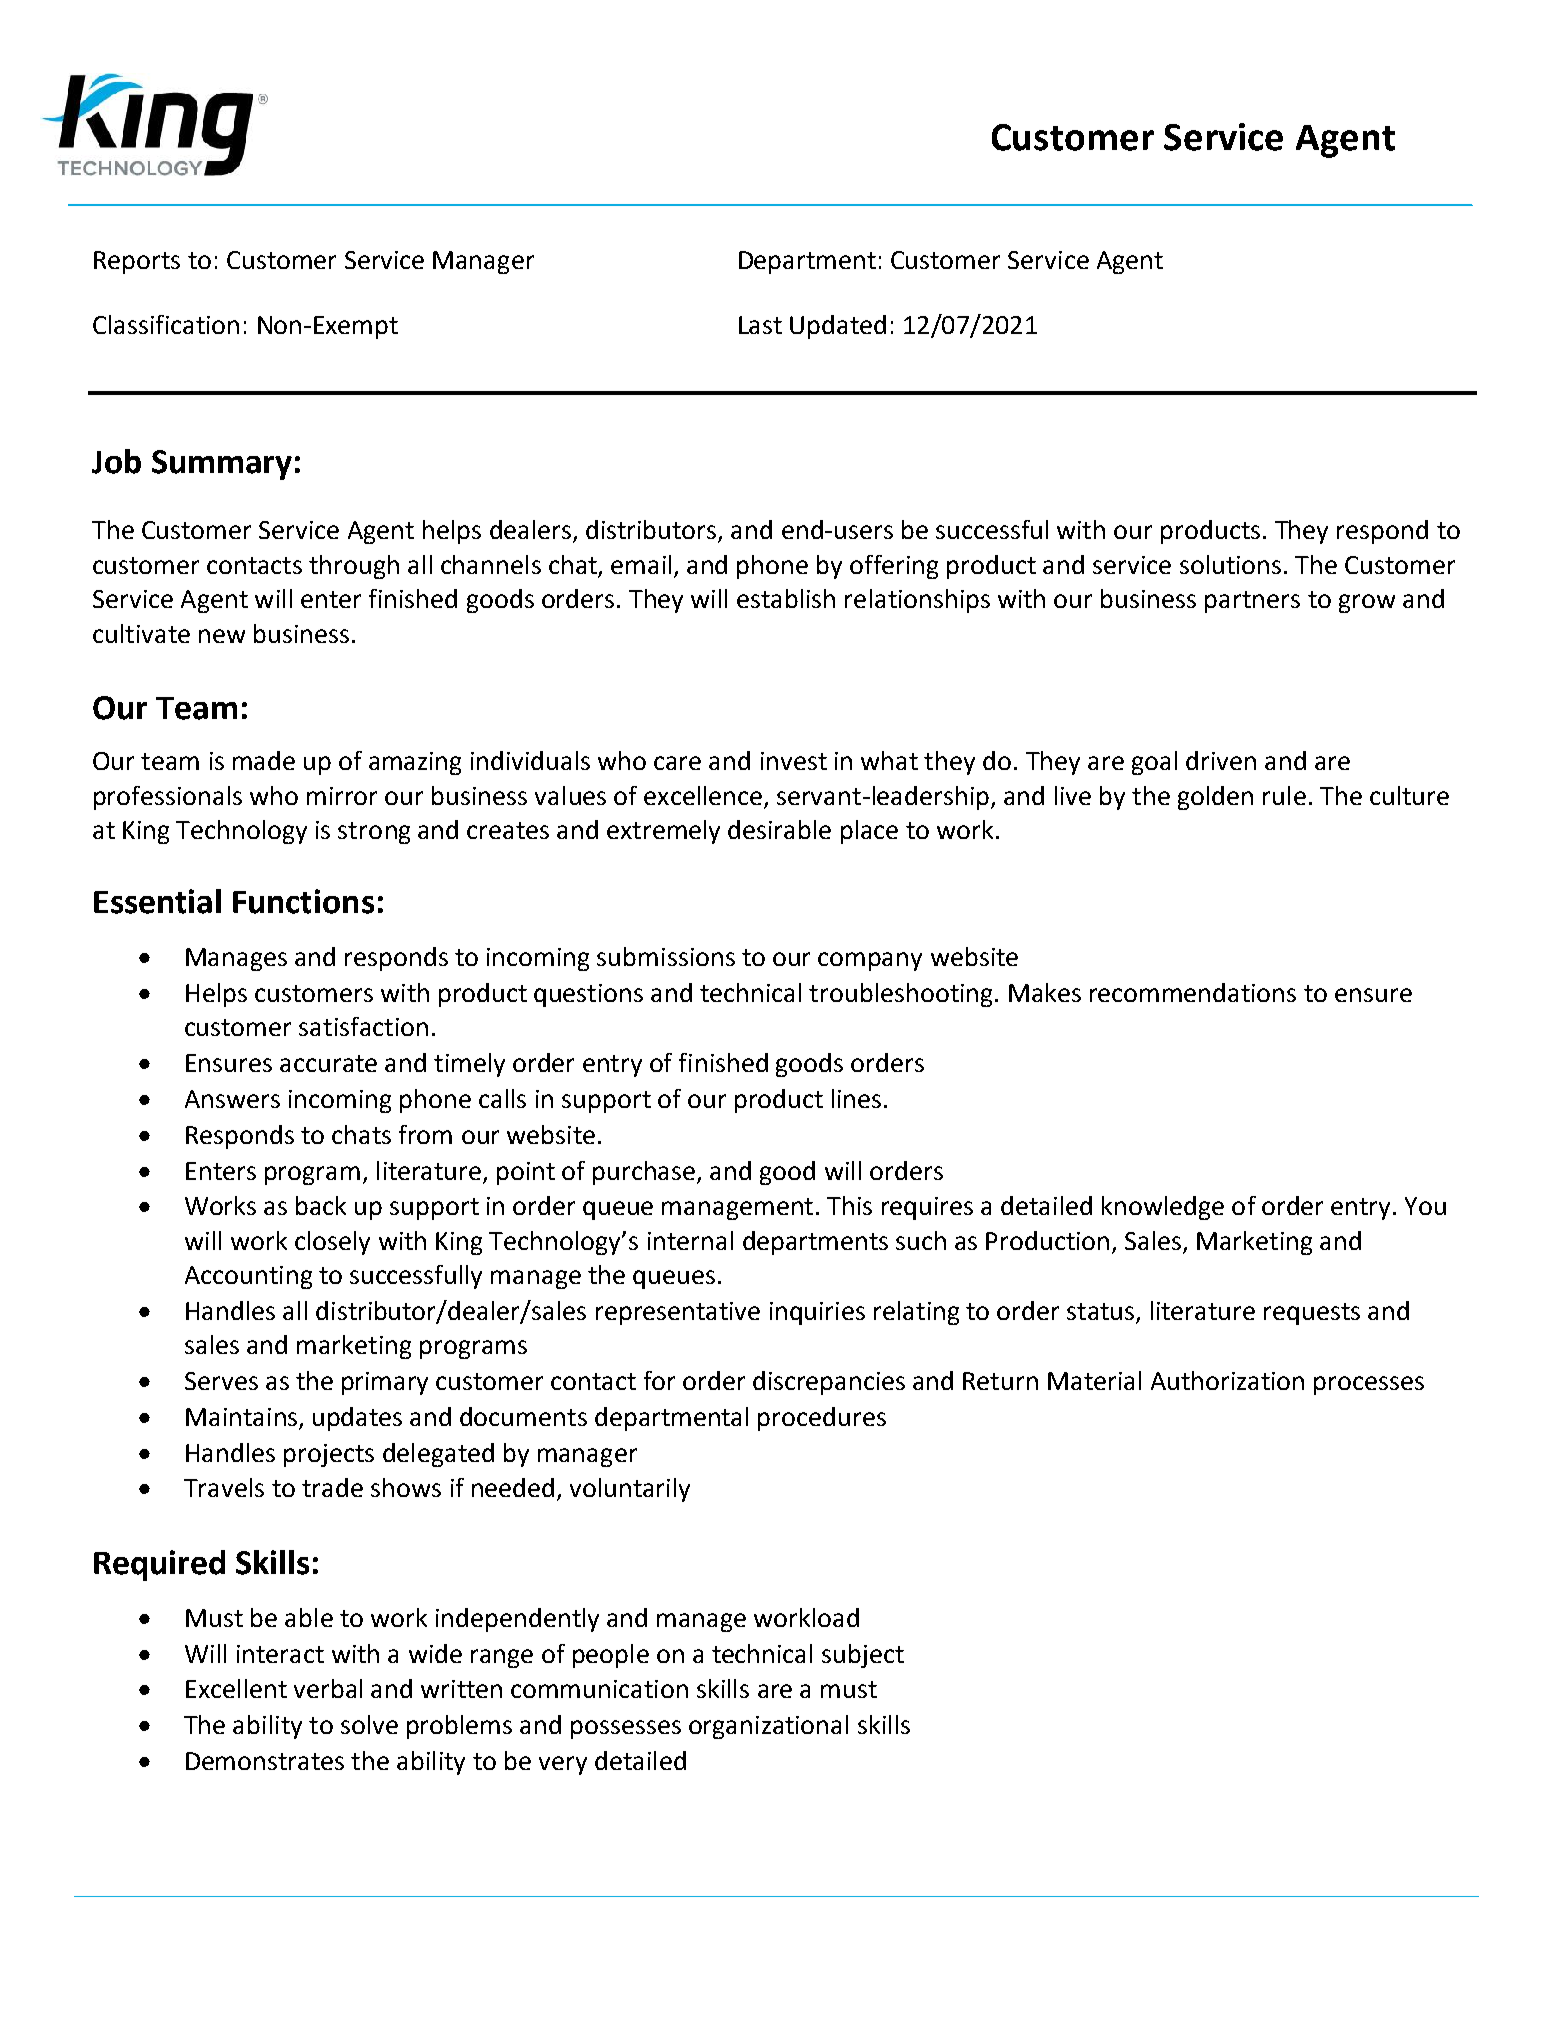 Image resolution: width=1565 pixels, height=2025 pixels. What do you see at coordinates (363, 1026) in the page?
I see `satisfaction` at bounding box center [363, 1026].
